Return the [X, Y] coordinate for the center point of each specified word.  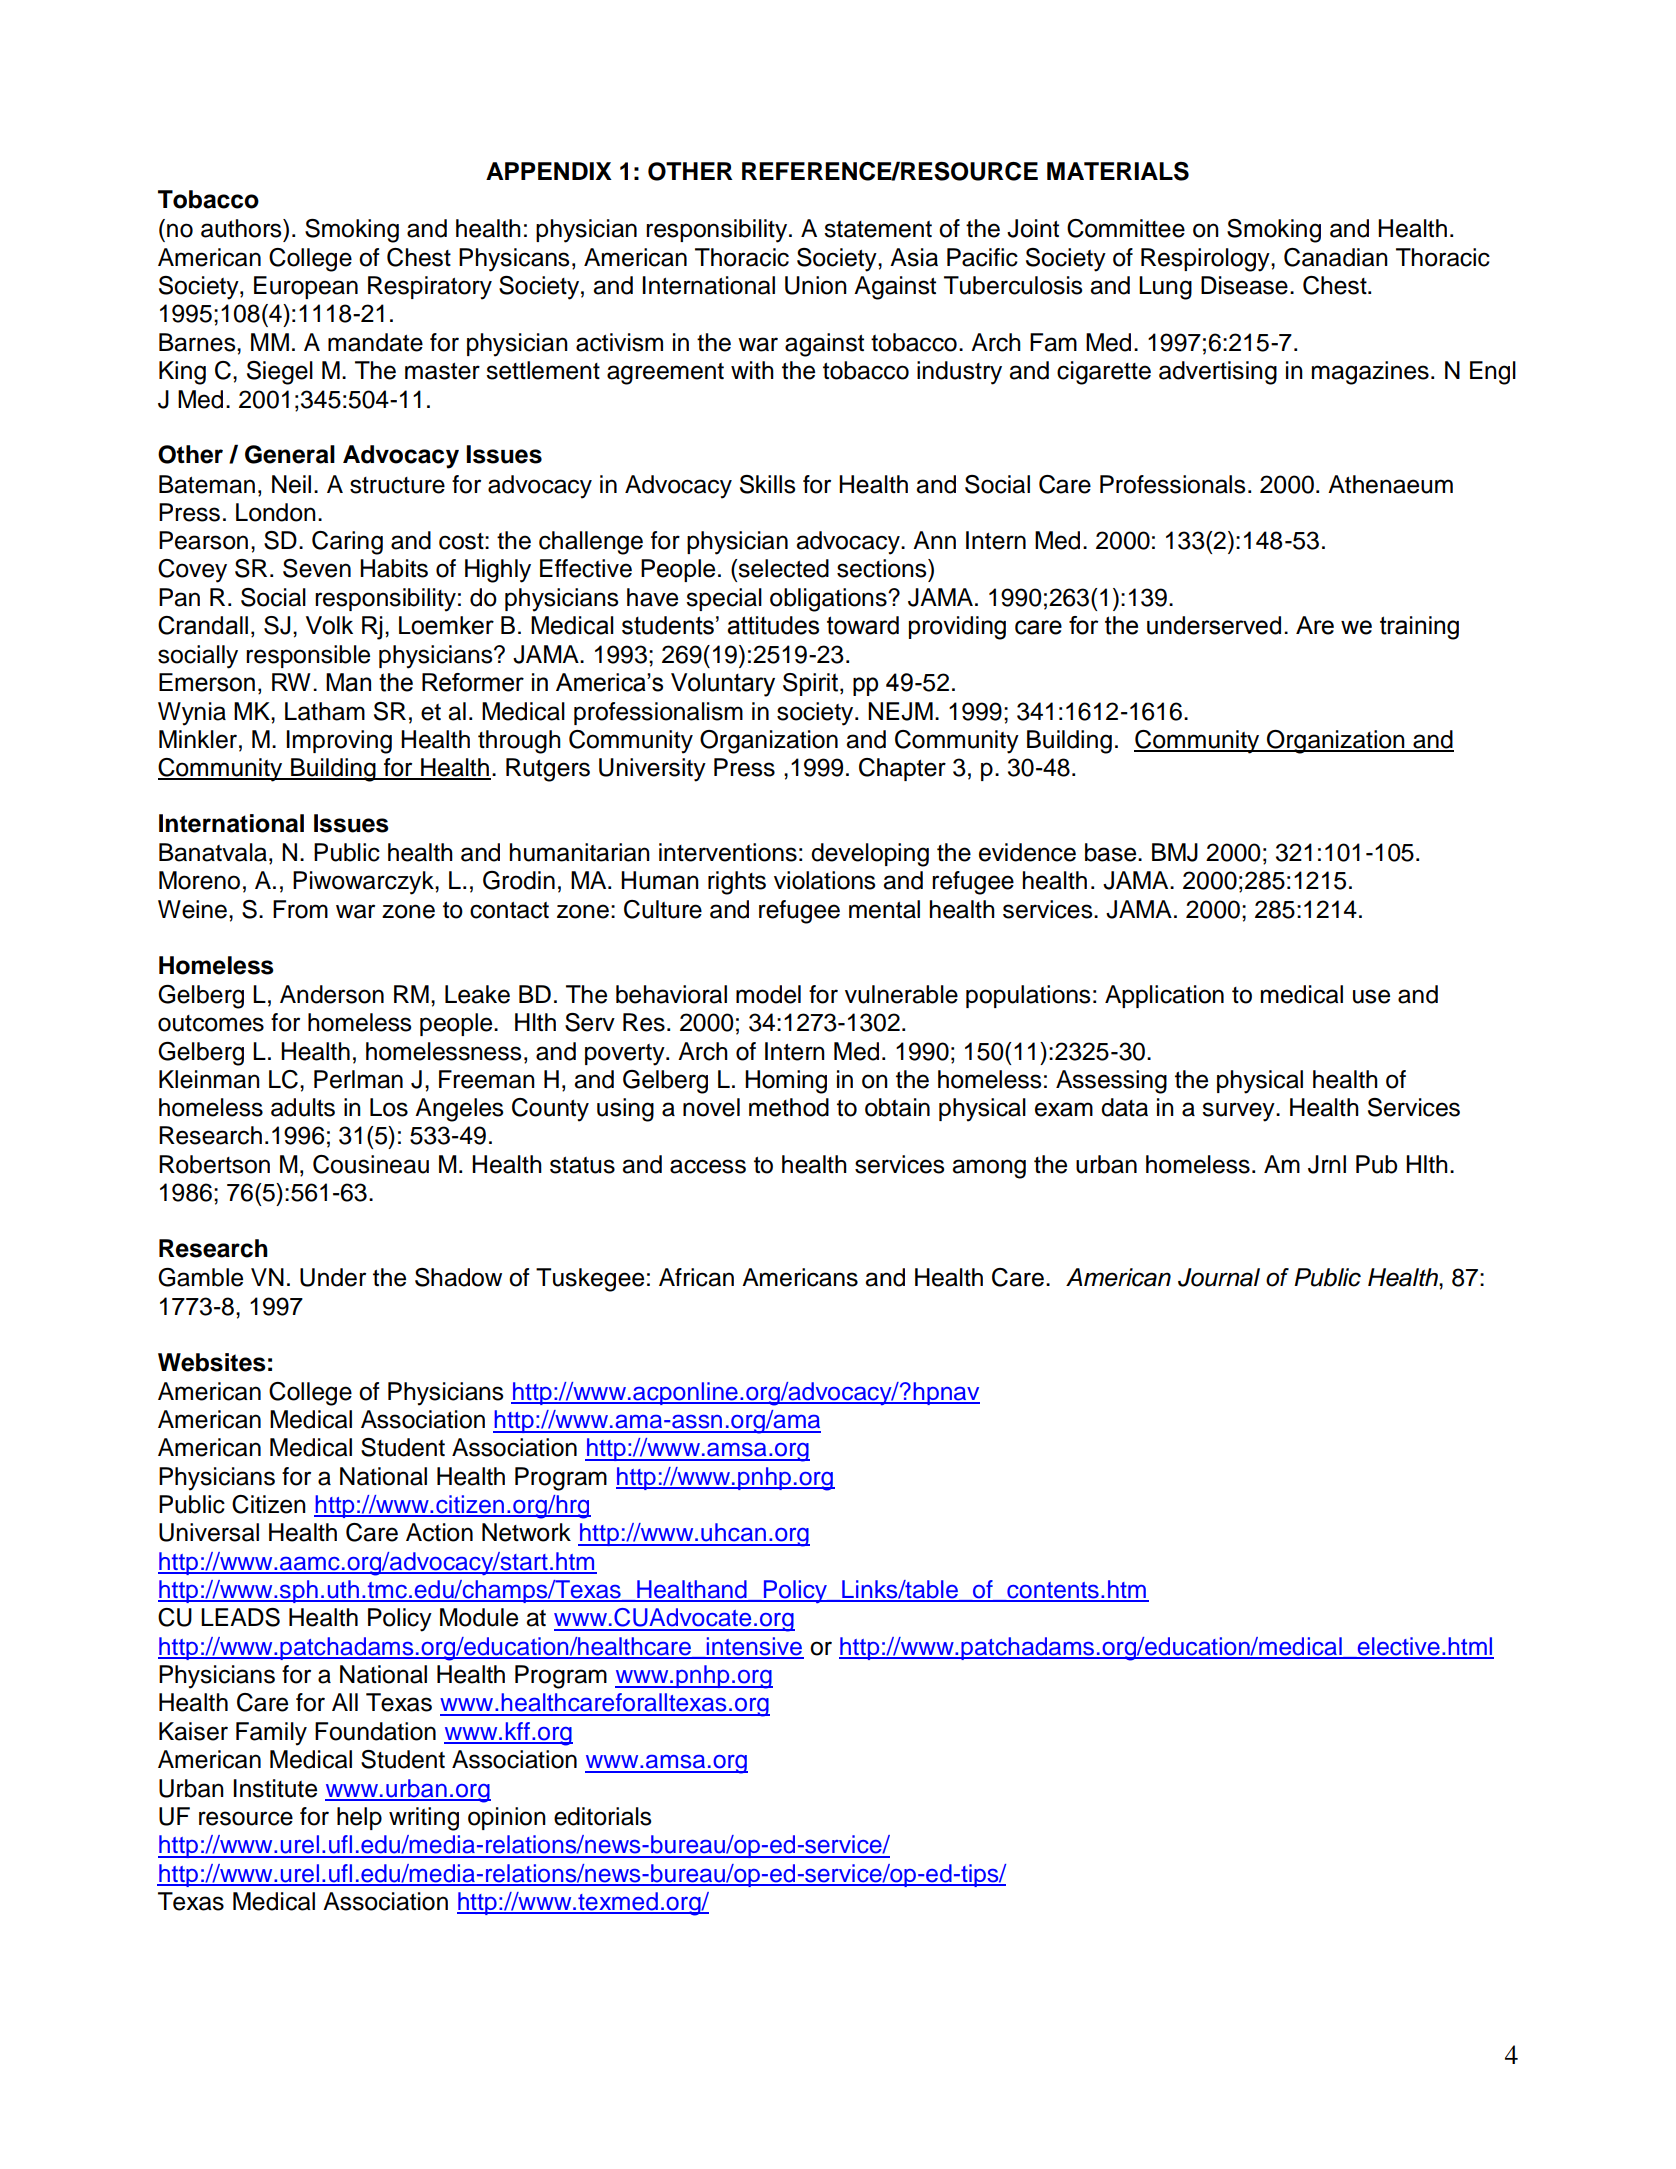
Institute [275, 1788]
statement [878, 229]
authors [242, 228]
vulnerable [901, 994]
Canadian [1336, 257]
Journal [1219, 1277]
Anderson [332, 994]
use [1371, 996]
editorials [603, 1816]
